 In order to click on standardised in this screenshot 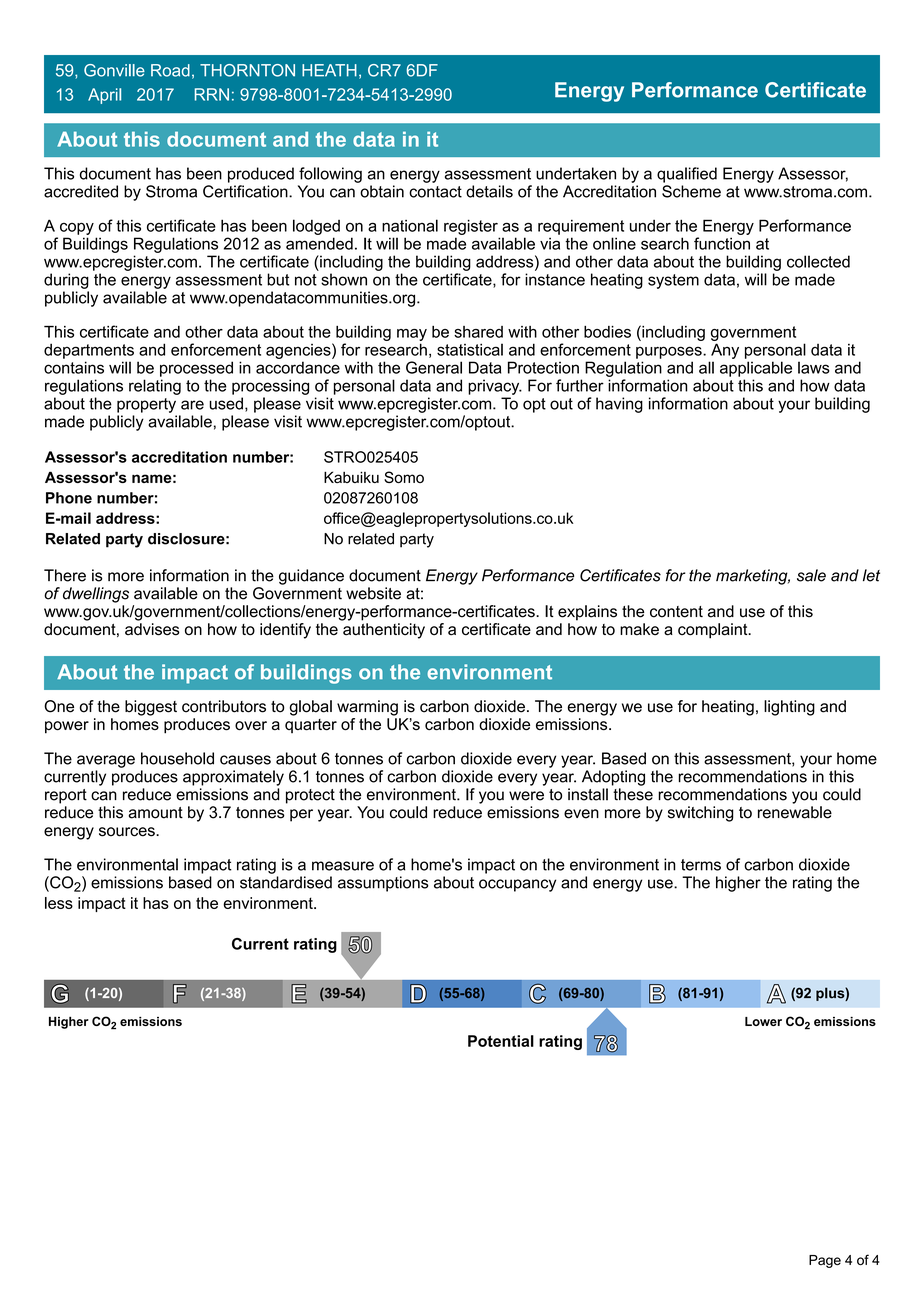, I will do `click(286, 882)`.
